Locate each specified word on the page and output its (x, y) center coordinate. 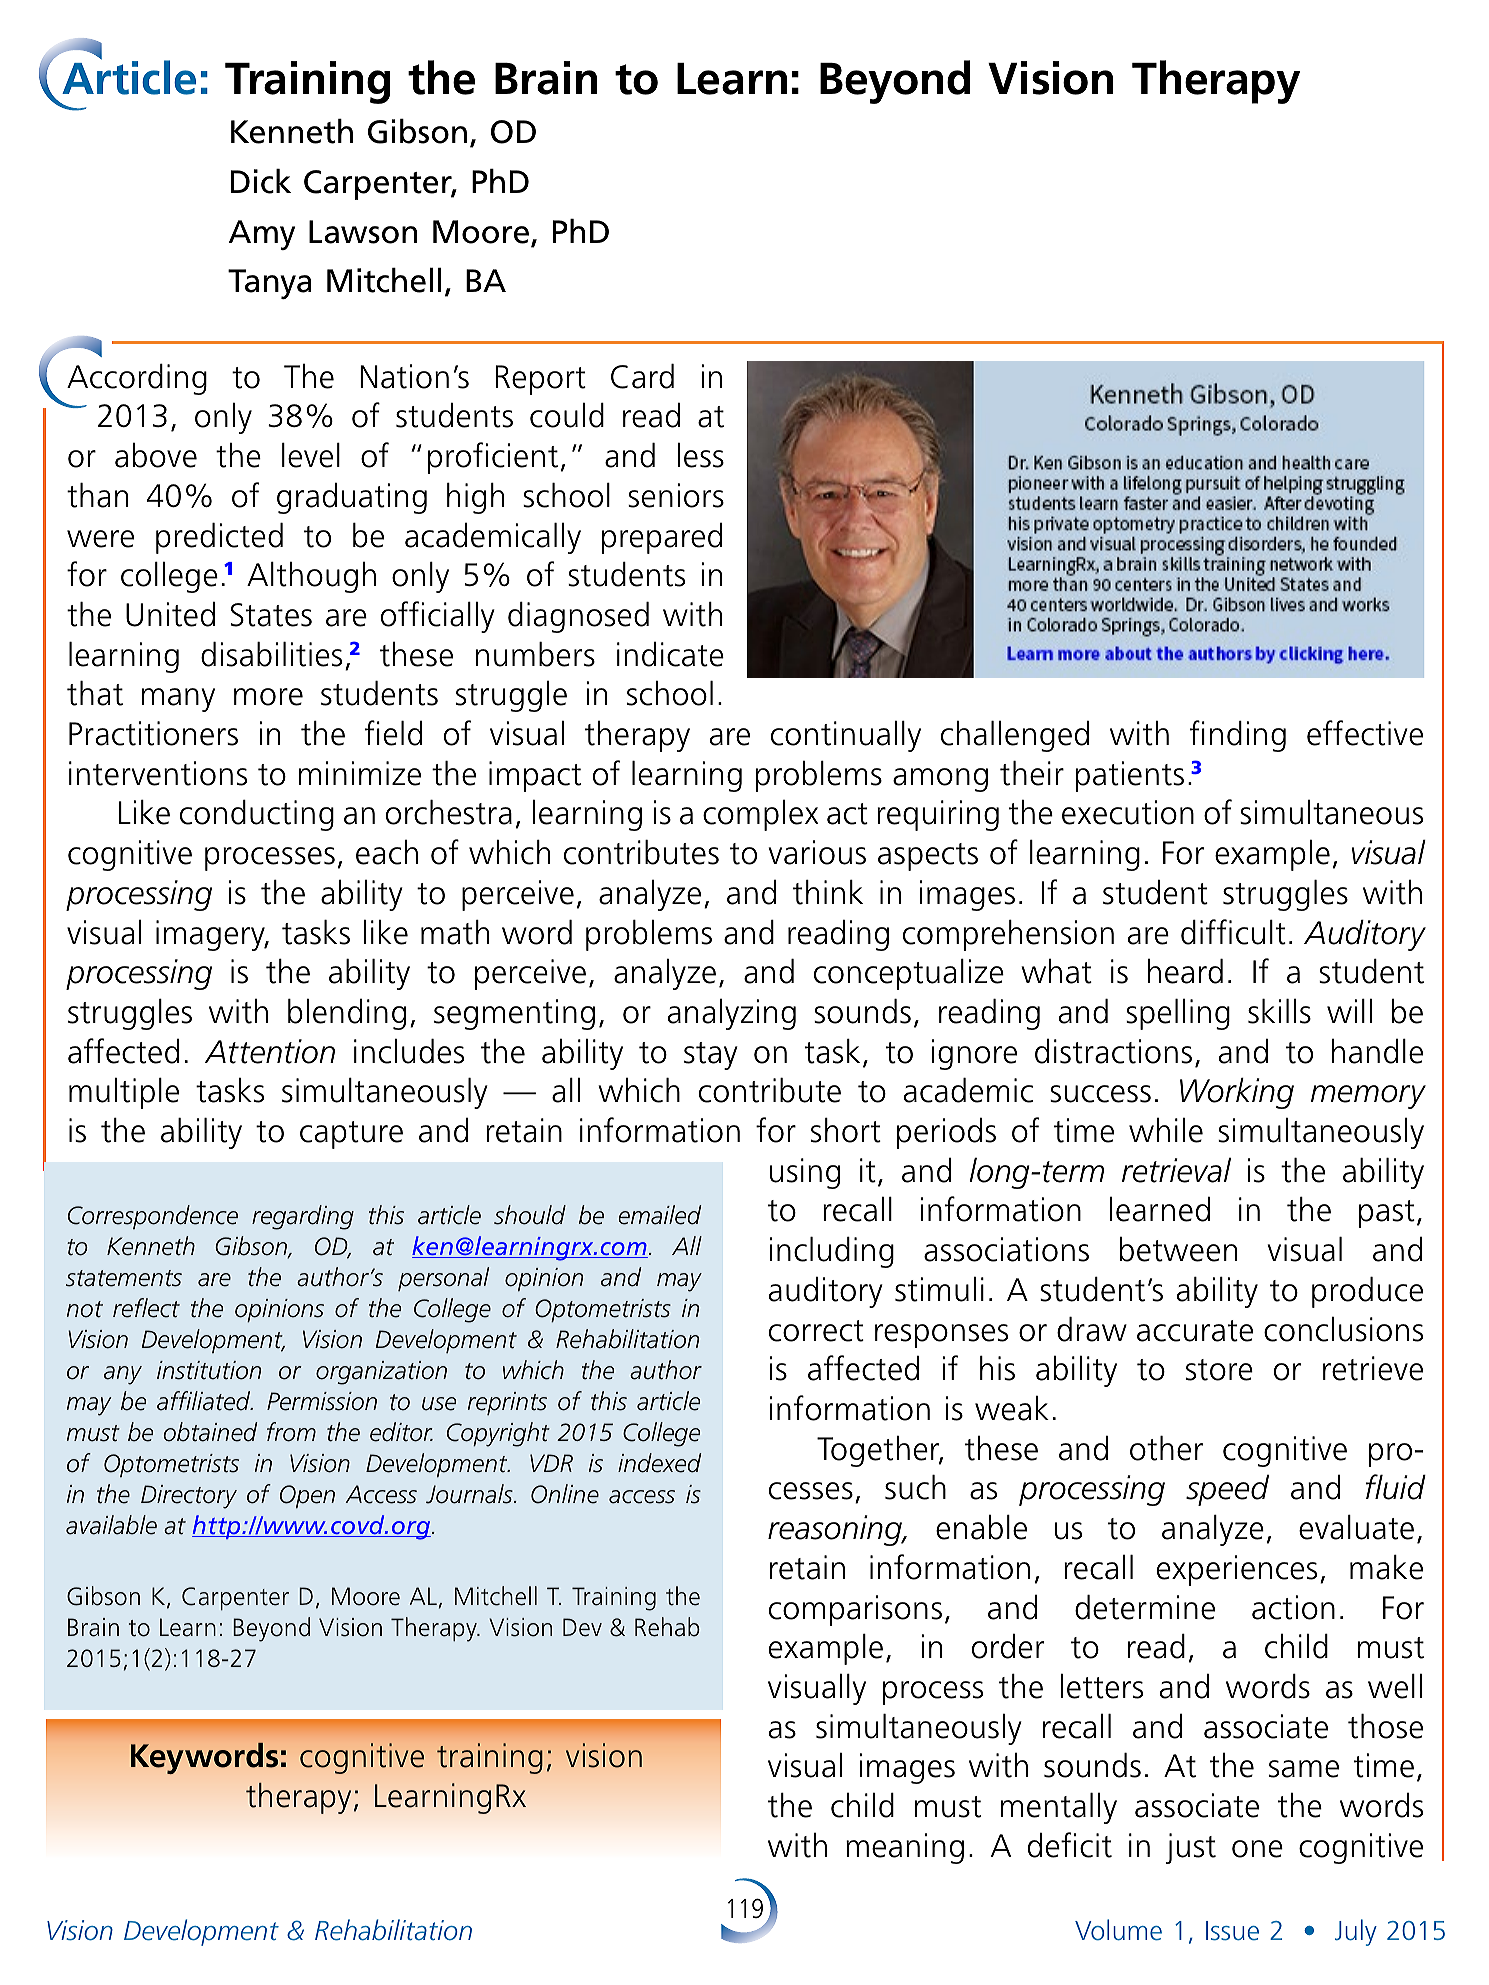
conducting (257, 815)
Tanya (270, 284)
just (1191, 1848)
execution (1128, 812)
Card (642, 376)
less (700, 455)
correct (816, 1331)
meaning (905, 1848)
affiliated (205, 1401)
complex (761, 815)
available (111, 1525)
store (1219, 1370)
